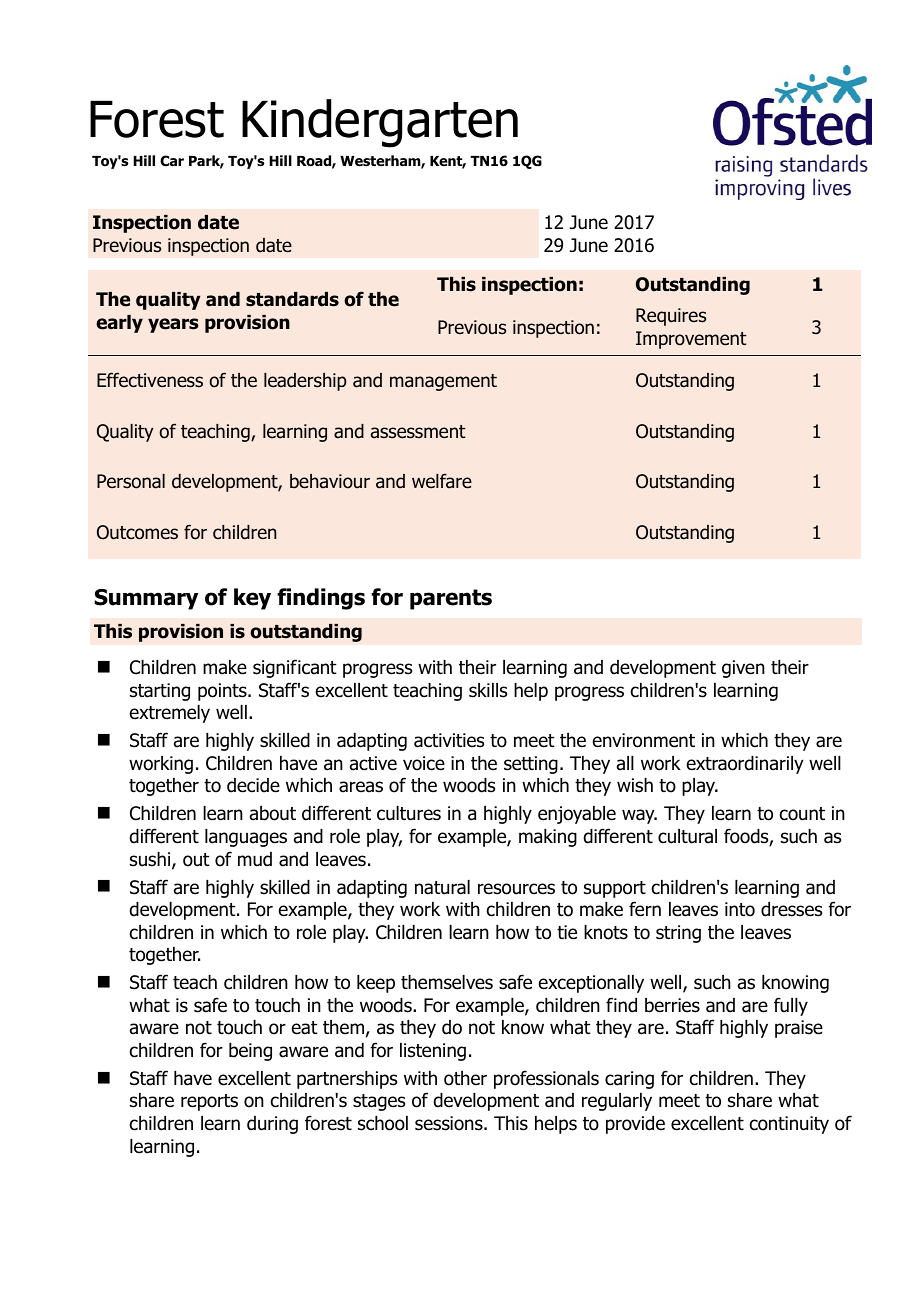 The height and width of the image is (1308, 924). I want to click on Requires, so click(671, 317).
